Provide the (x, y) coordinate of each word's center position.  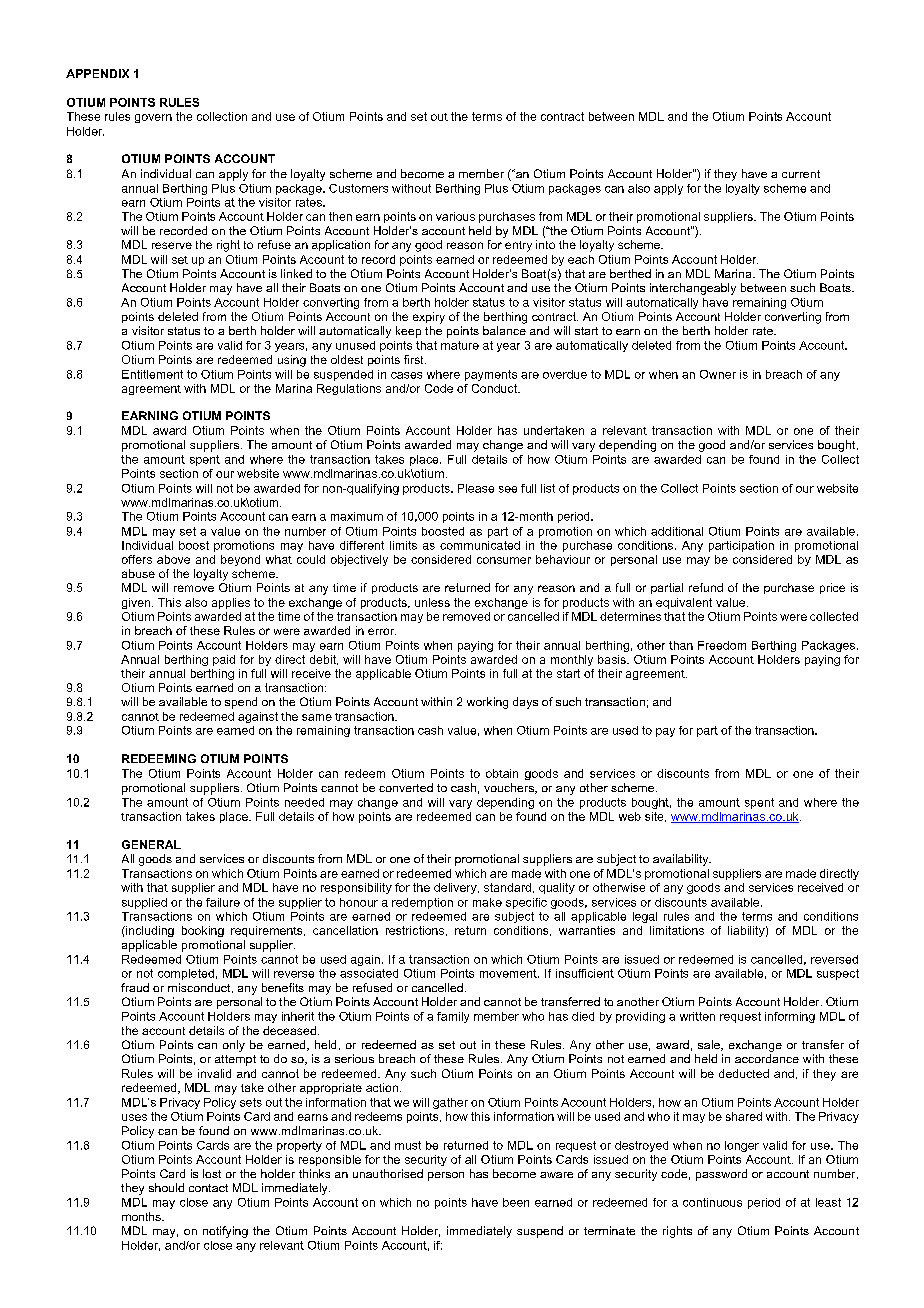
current (801, 174)
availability (682, 860)
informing (790, 1017)
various (455, 216)
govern (153, 118)
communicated (480, 545)
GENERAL (151, 844)
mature (460, 345)
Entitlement (152, 374)
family (453, 1017)
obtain (502, 773)
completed (186, 974)
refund (706, 587)
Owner (718, 374)
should (166, 1187)
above (173, 559)
